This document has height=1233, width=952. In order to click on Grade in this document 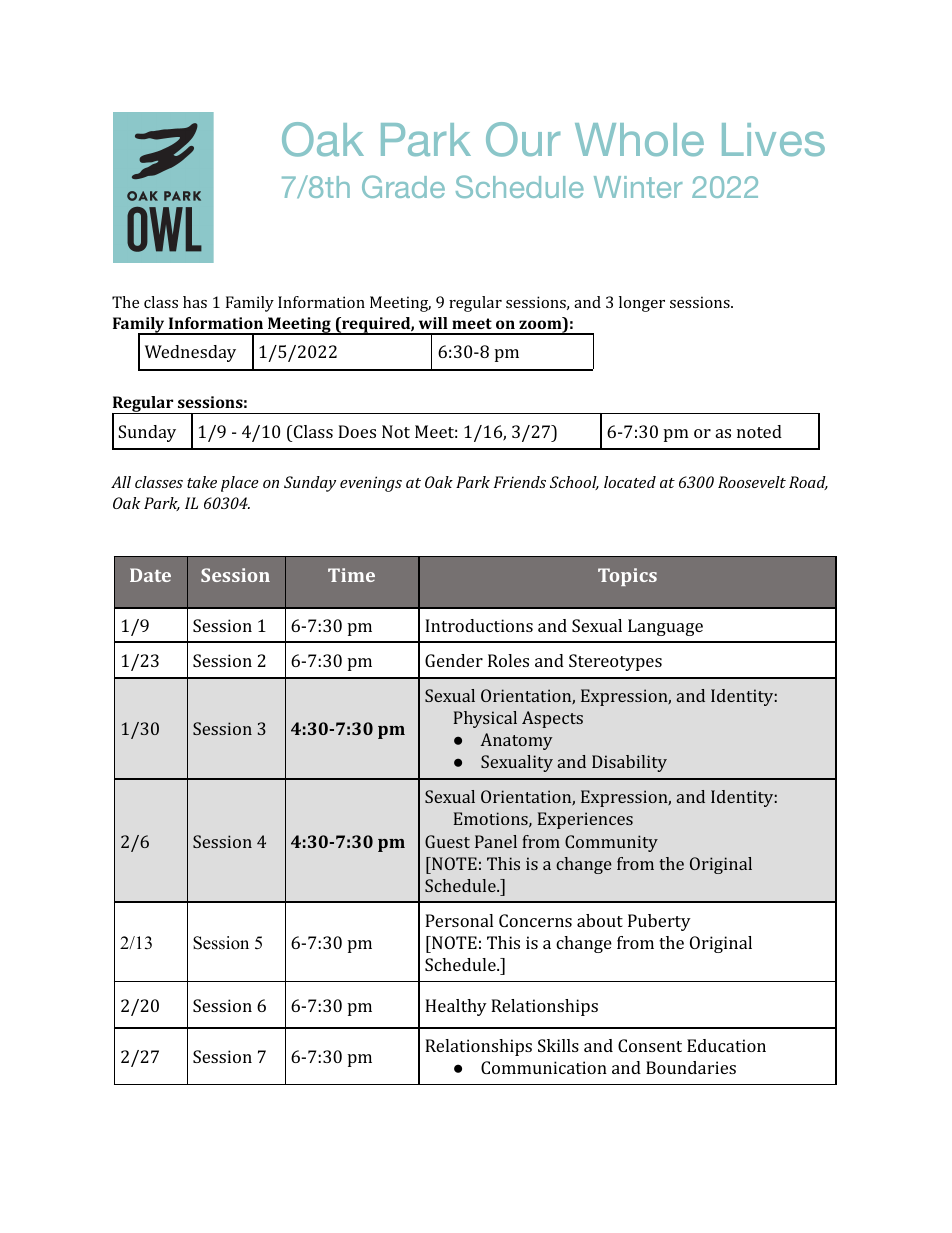, I will do `click(403, 186)`.
